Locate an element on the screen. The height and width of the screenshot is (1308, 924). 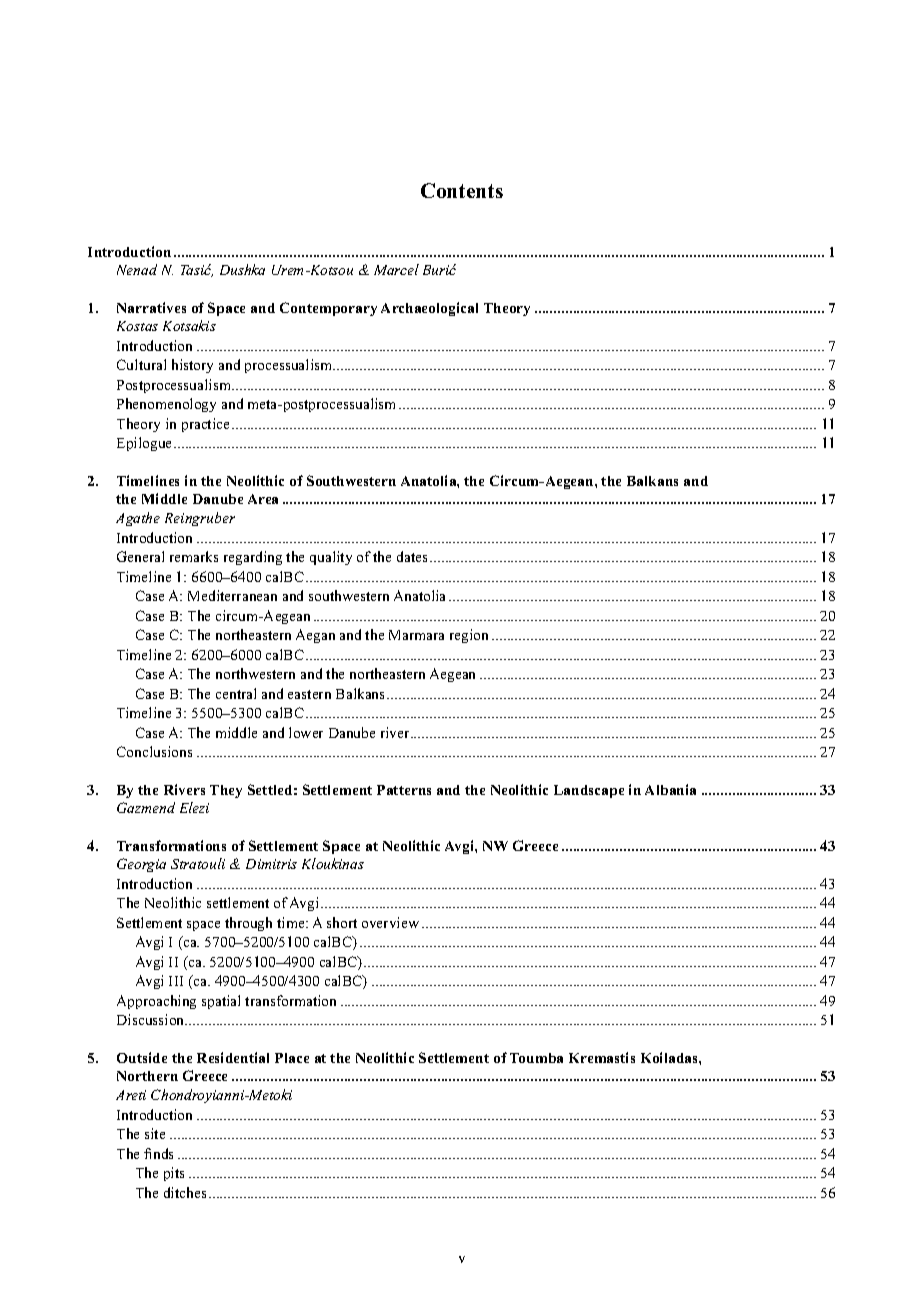
finds is located at coordinates (158, 1153).
